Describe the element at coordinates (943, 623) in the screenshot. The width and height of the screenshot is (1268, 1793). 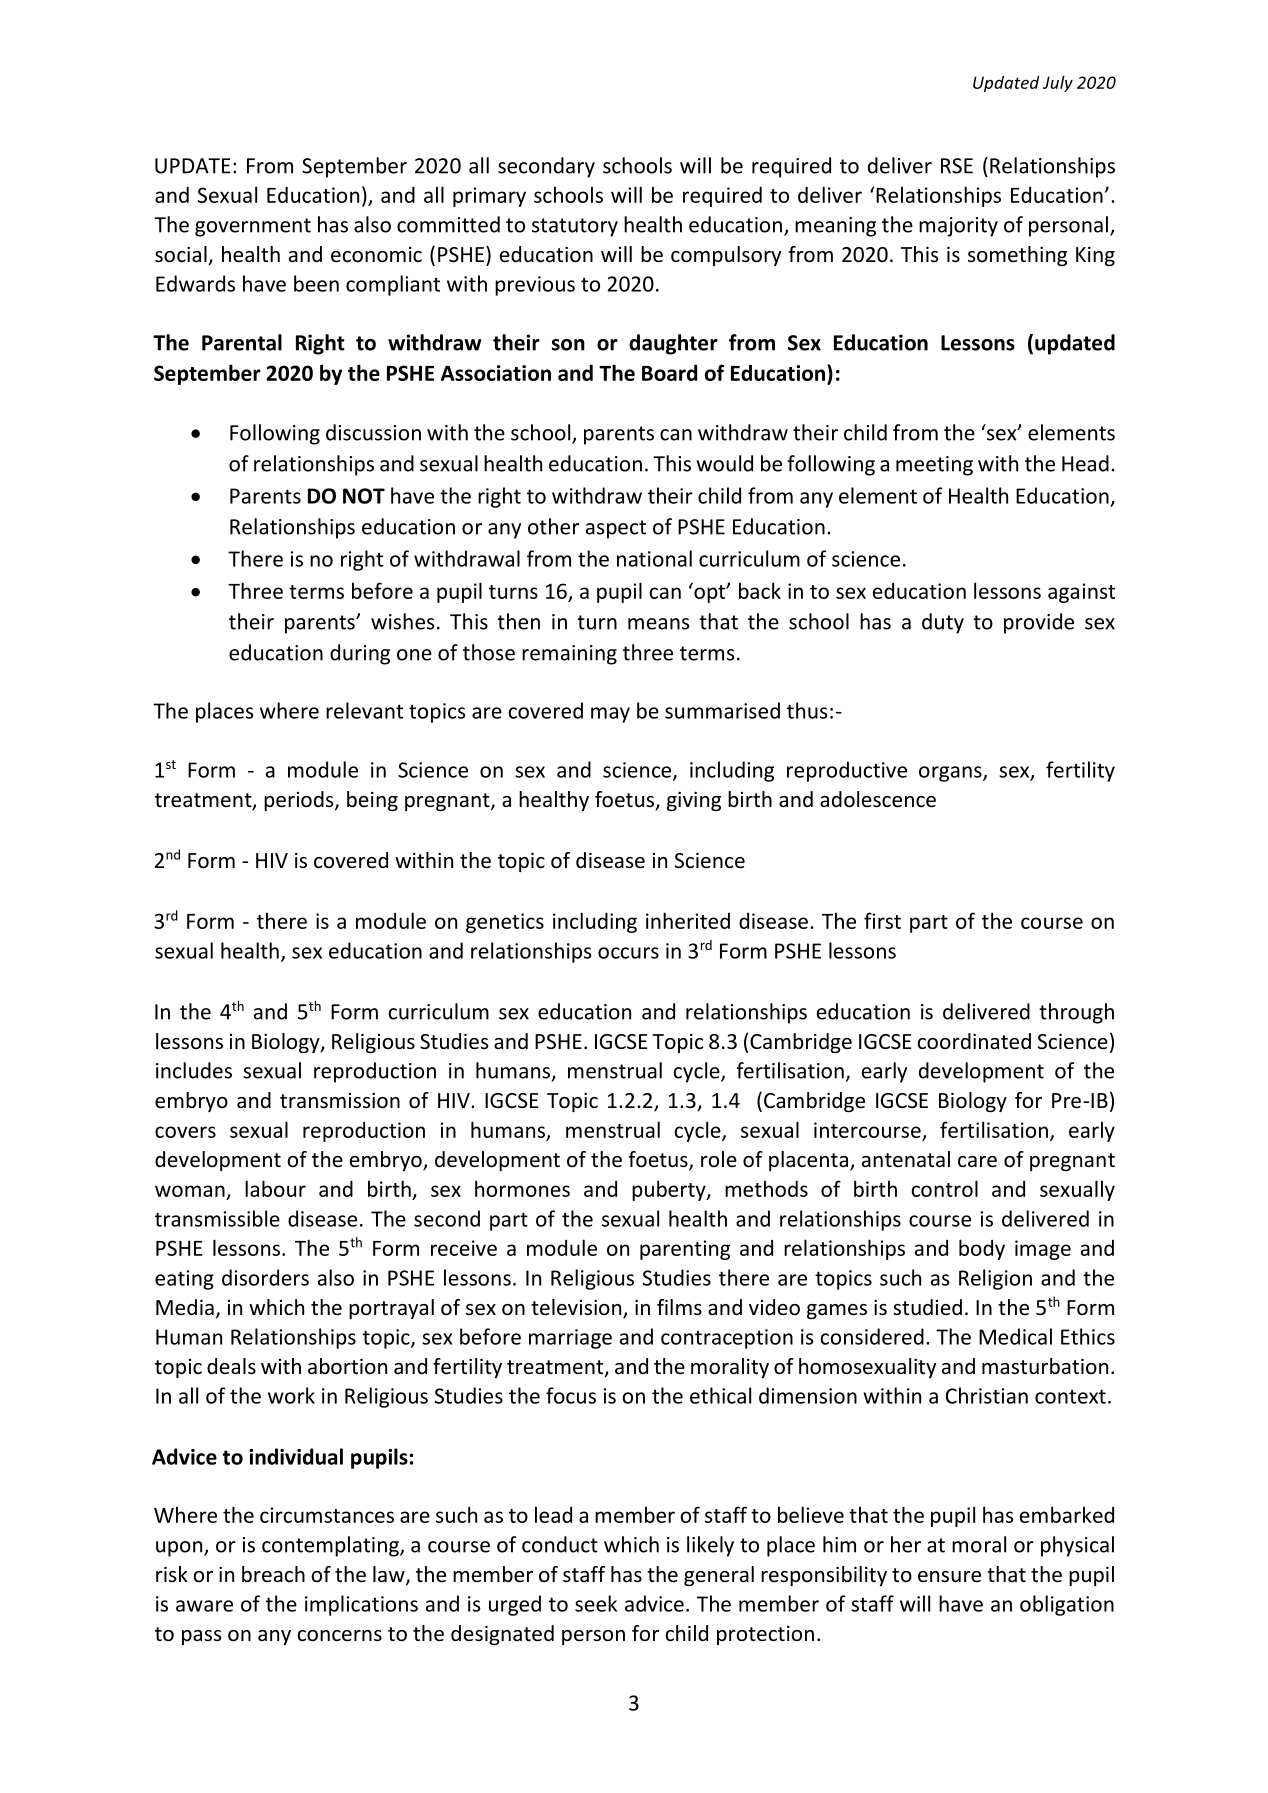
I see `duty` at that location.
